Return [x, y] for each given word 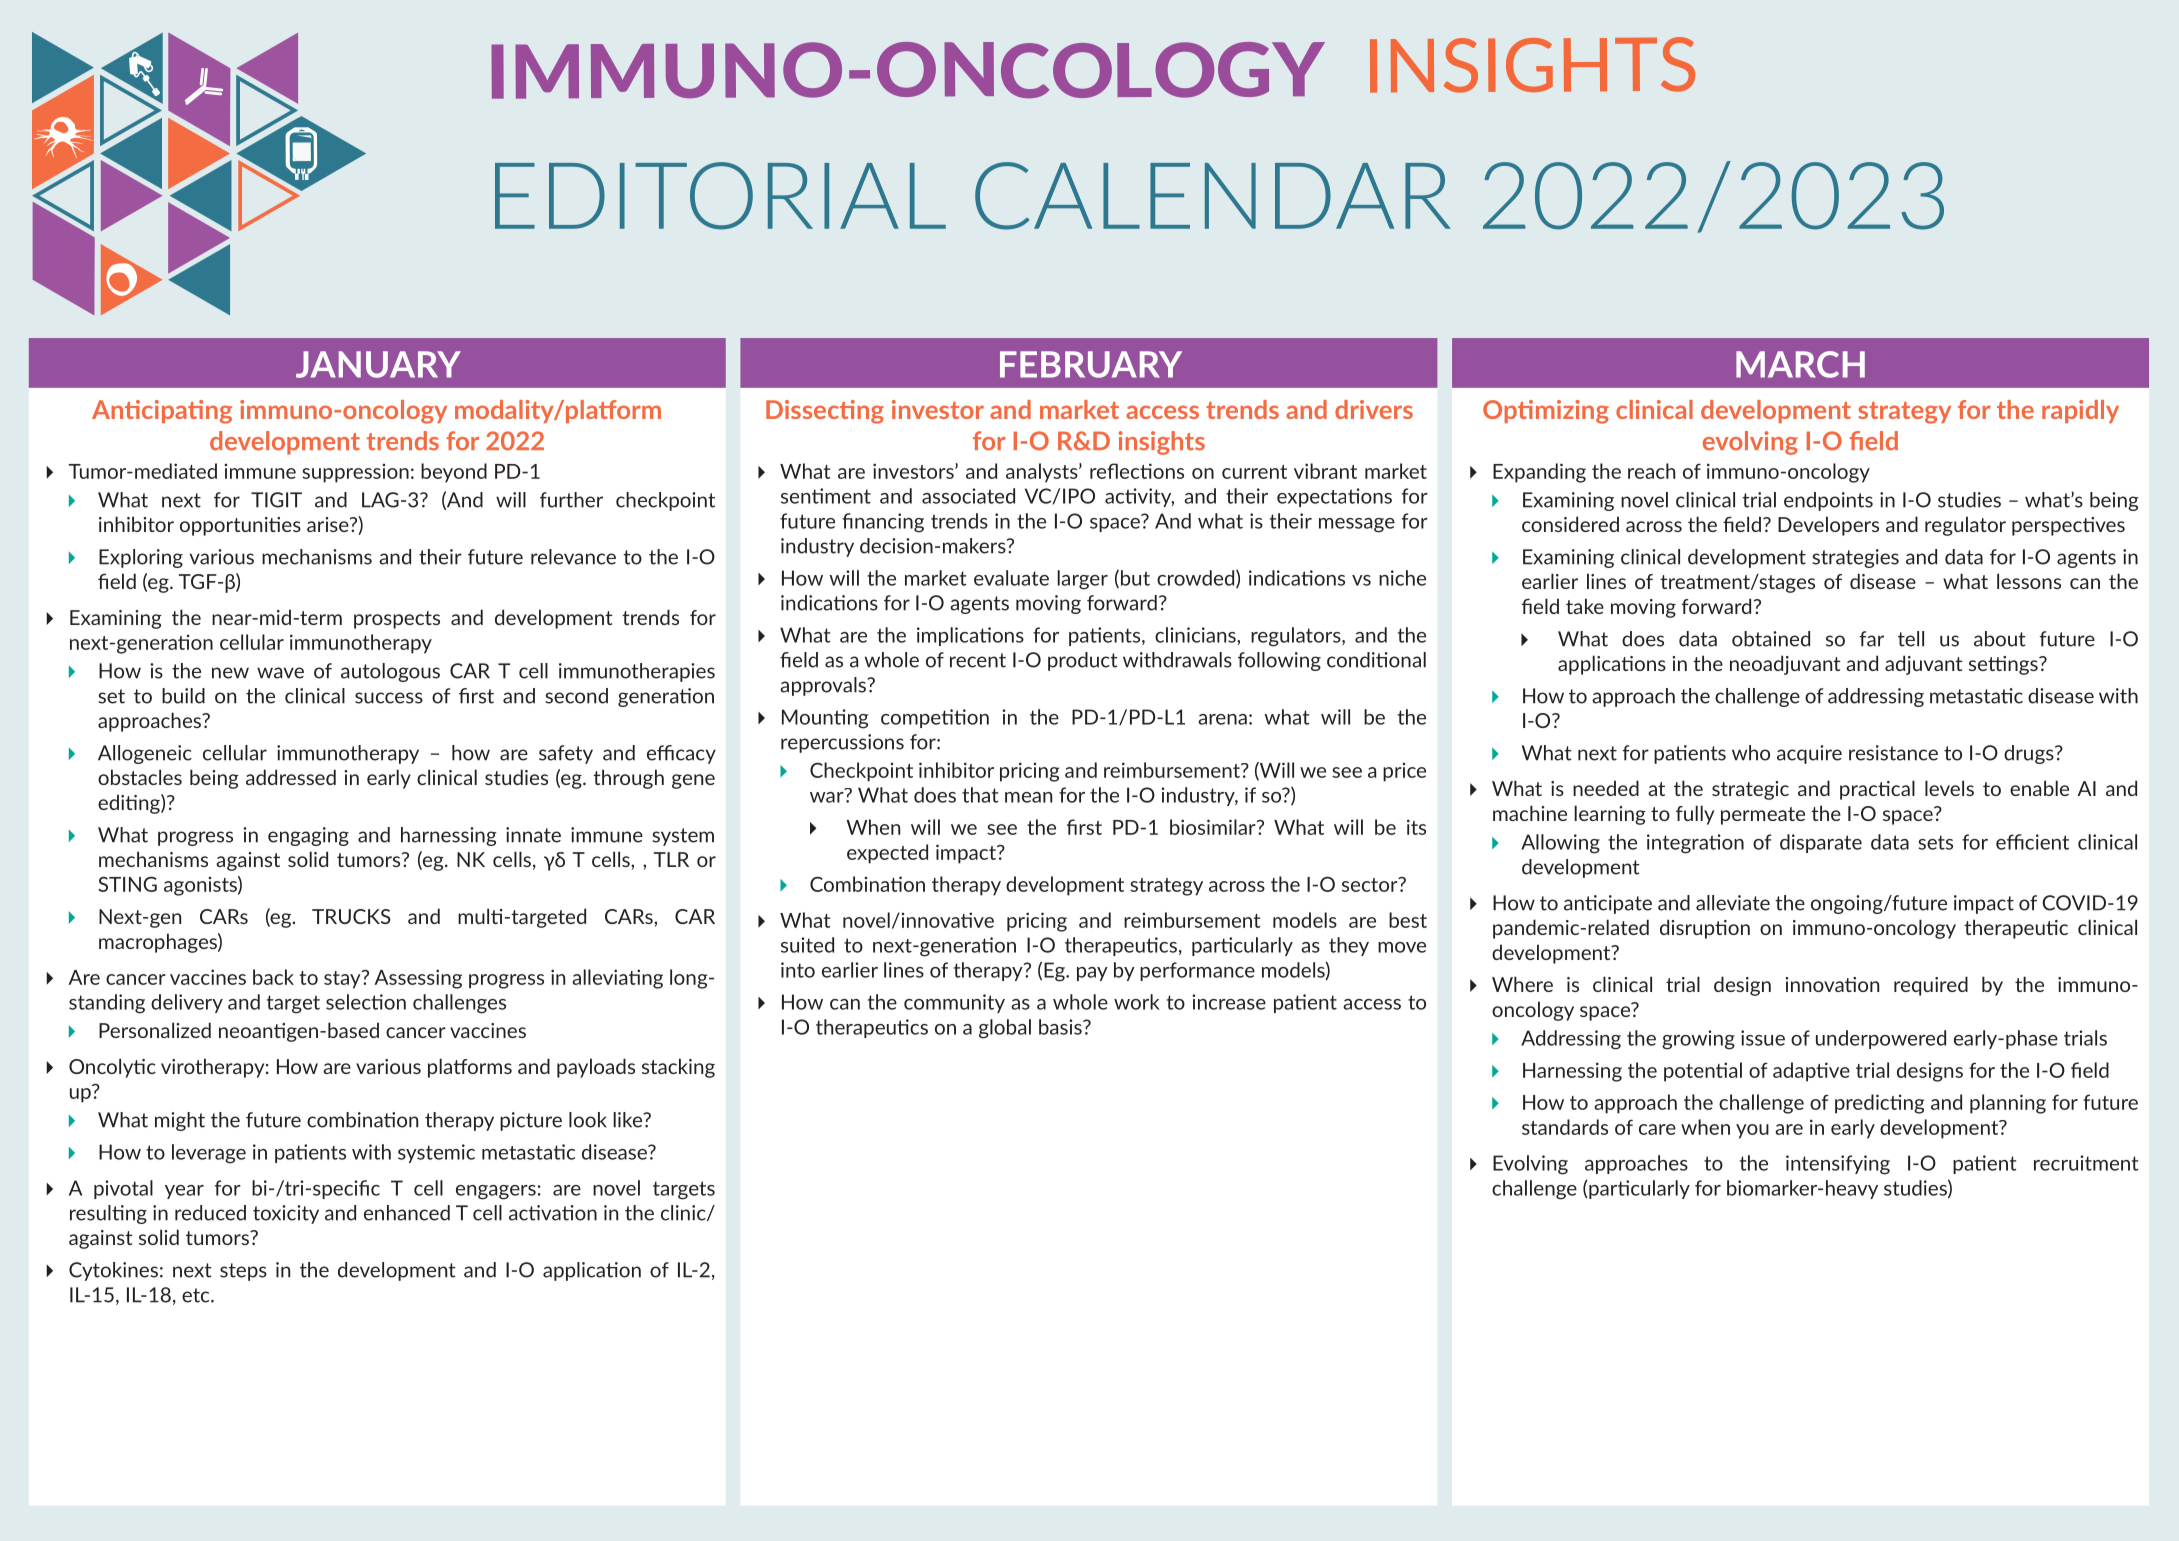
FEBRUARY [1091, 364]
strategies [1855, 558]
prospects [397, 620]
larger [1082, 580]
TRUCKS [351, 916]
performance [1197, 971]
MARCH [1800, 364]
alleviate [1733, 903]
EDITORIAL [720, 196]
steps [243, 1272]
